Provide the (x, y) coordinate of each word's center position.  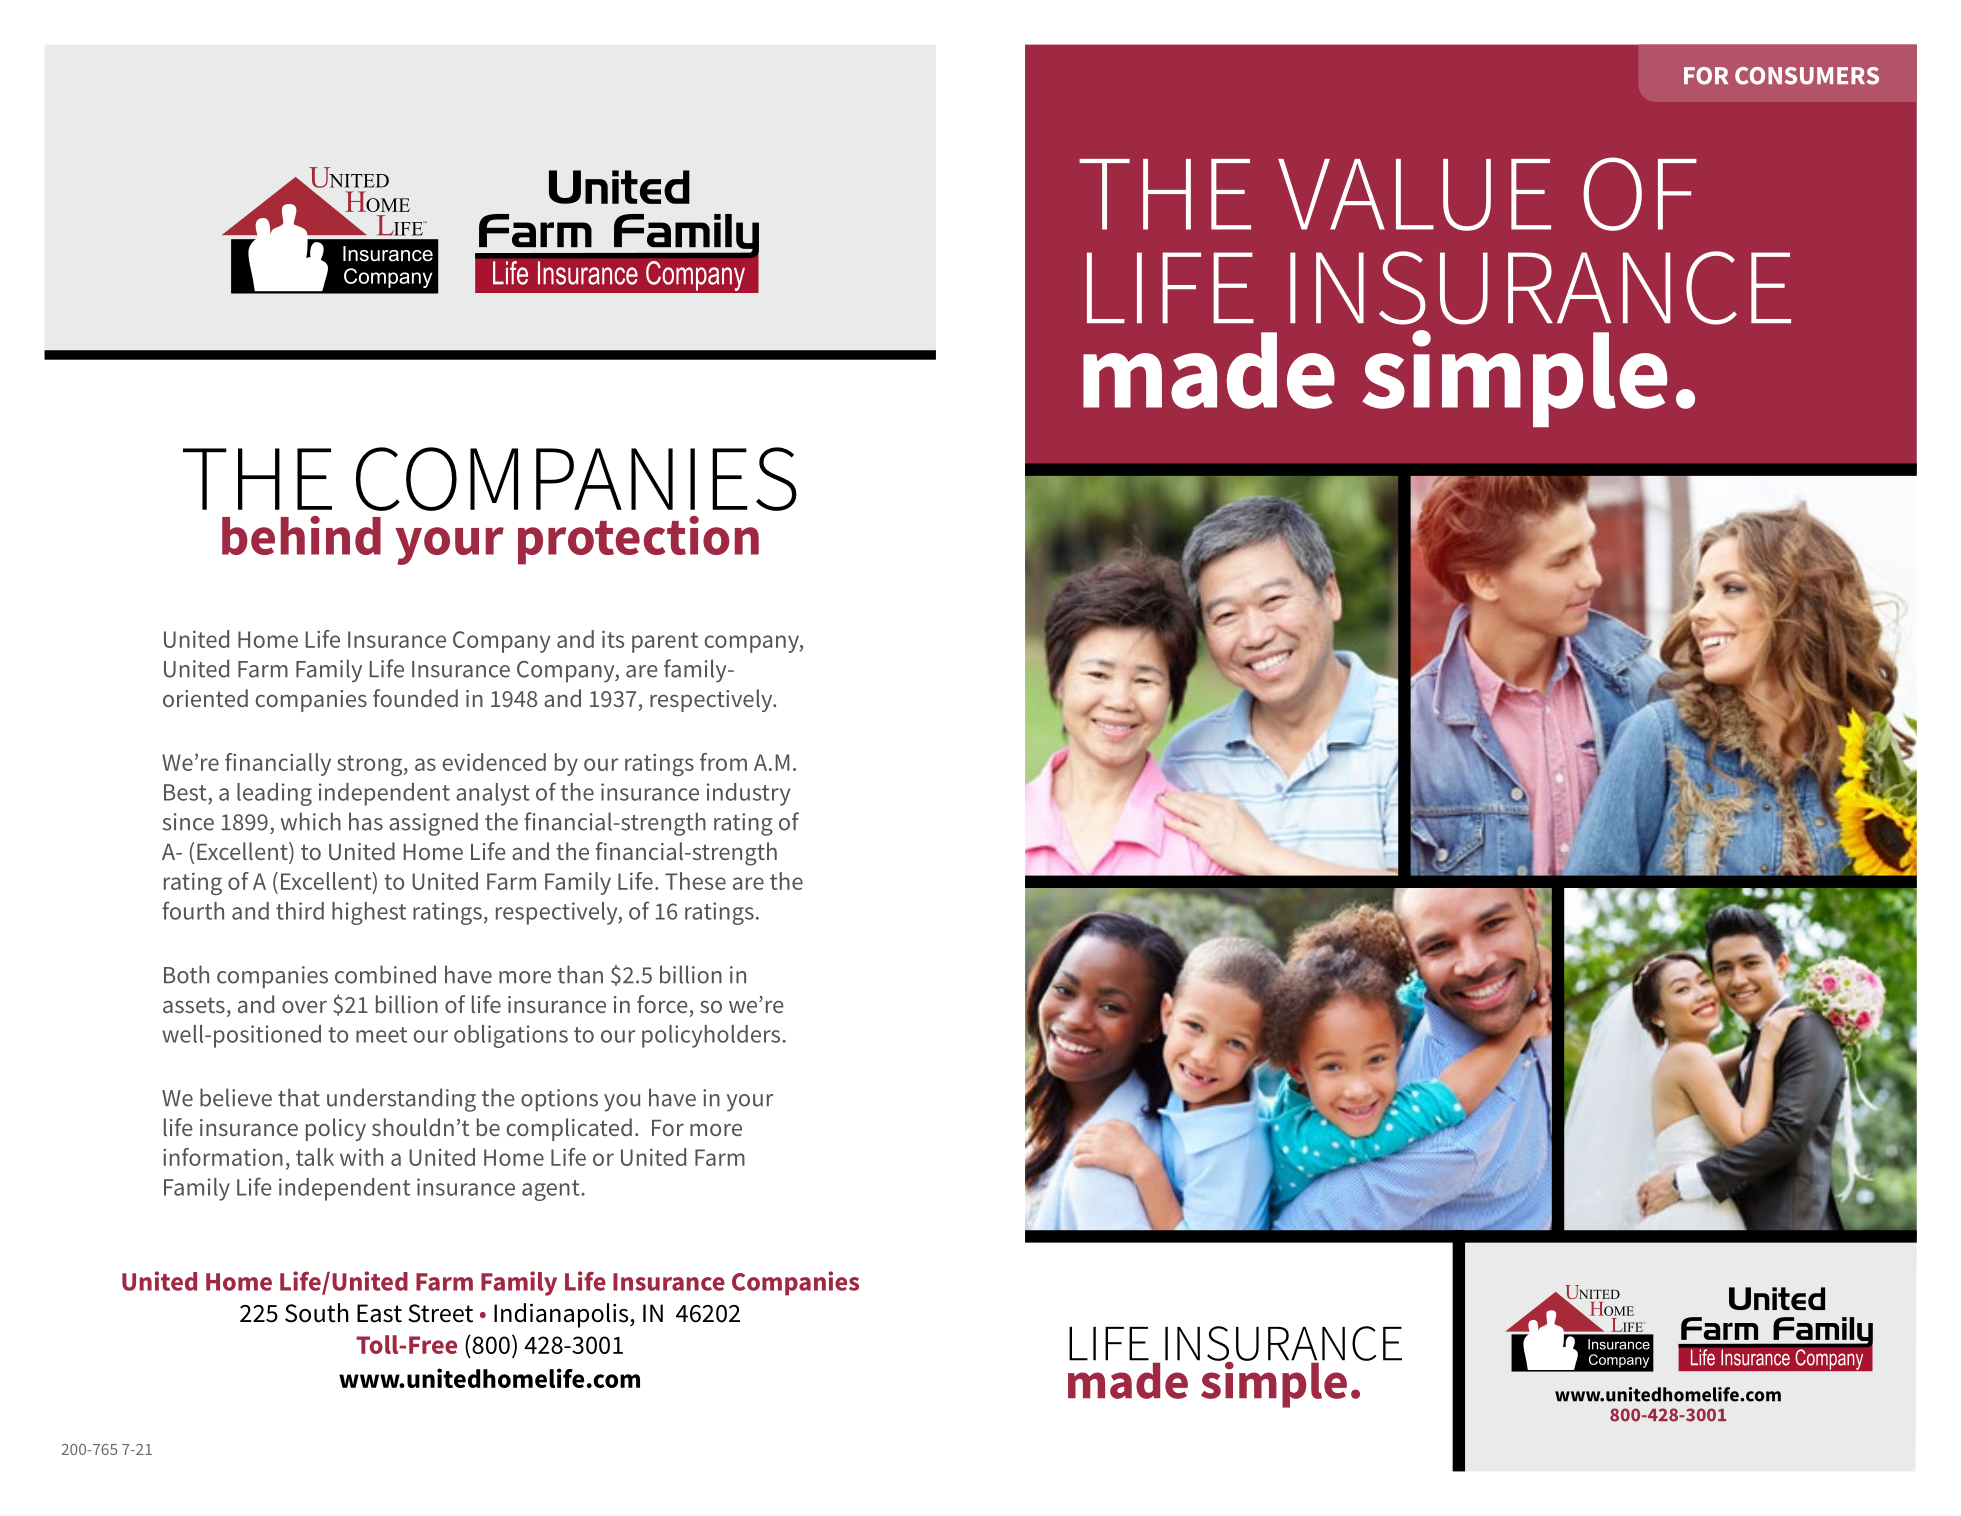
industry (748, 794)
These (695, 881)
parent (665, 642)
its (613, 639)
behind (301, 535)
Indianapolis (562, 1315)
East (379, 1313)
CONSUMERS (1807, 76)
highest (369, 913)
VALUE (1414, 195)
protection (638, 540)
